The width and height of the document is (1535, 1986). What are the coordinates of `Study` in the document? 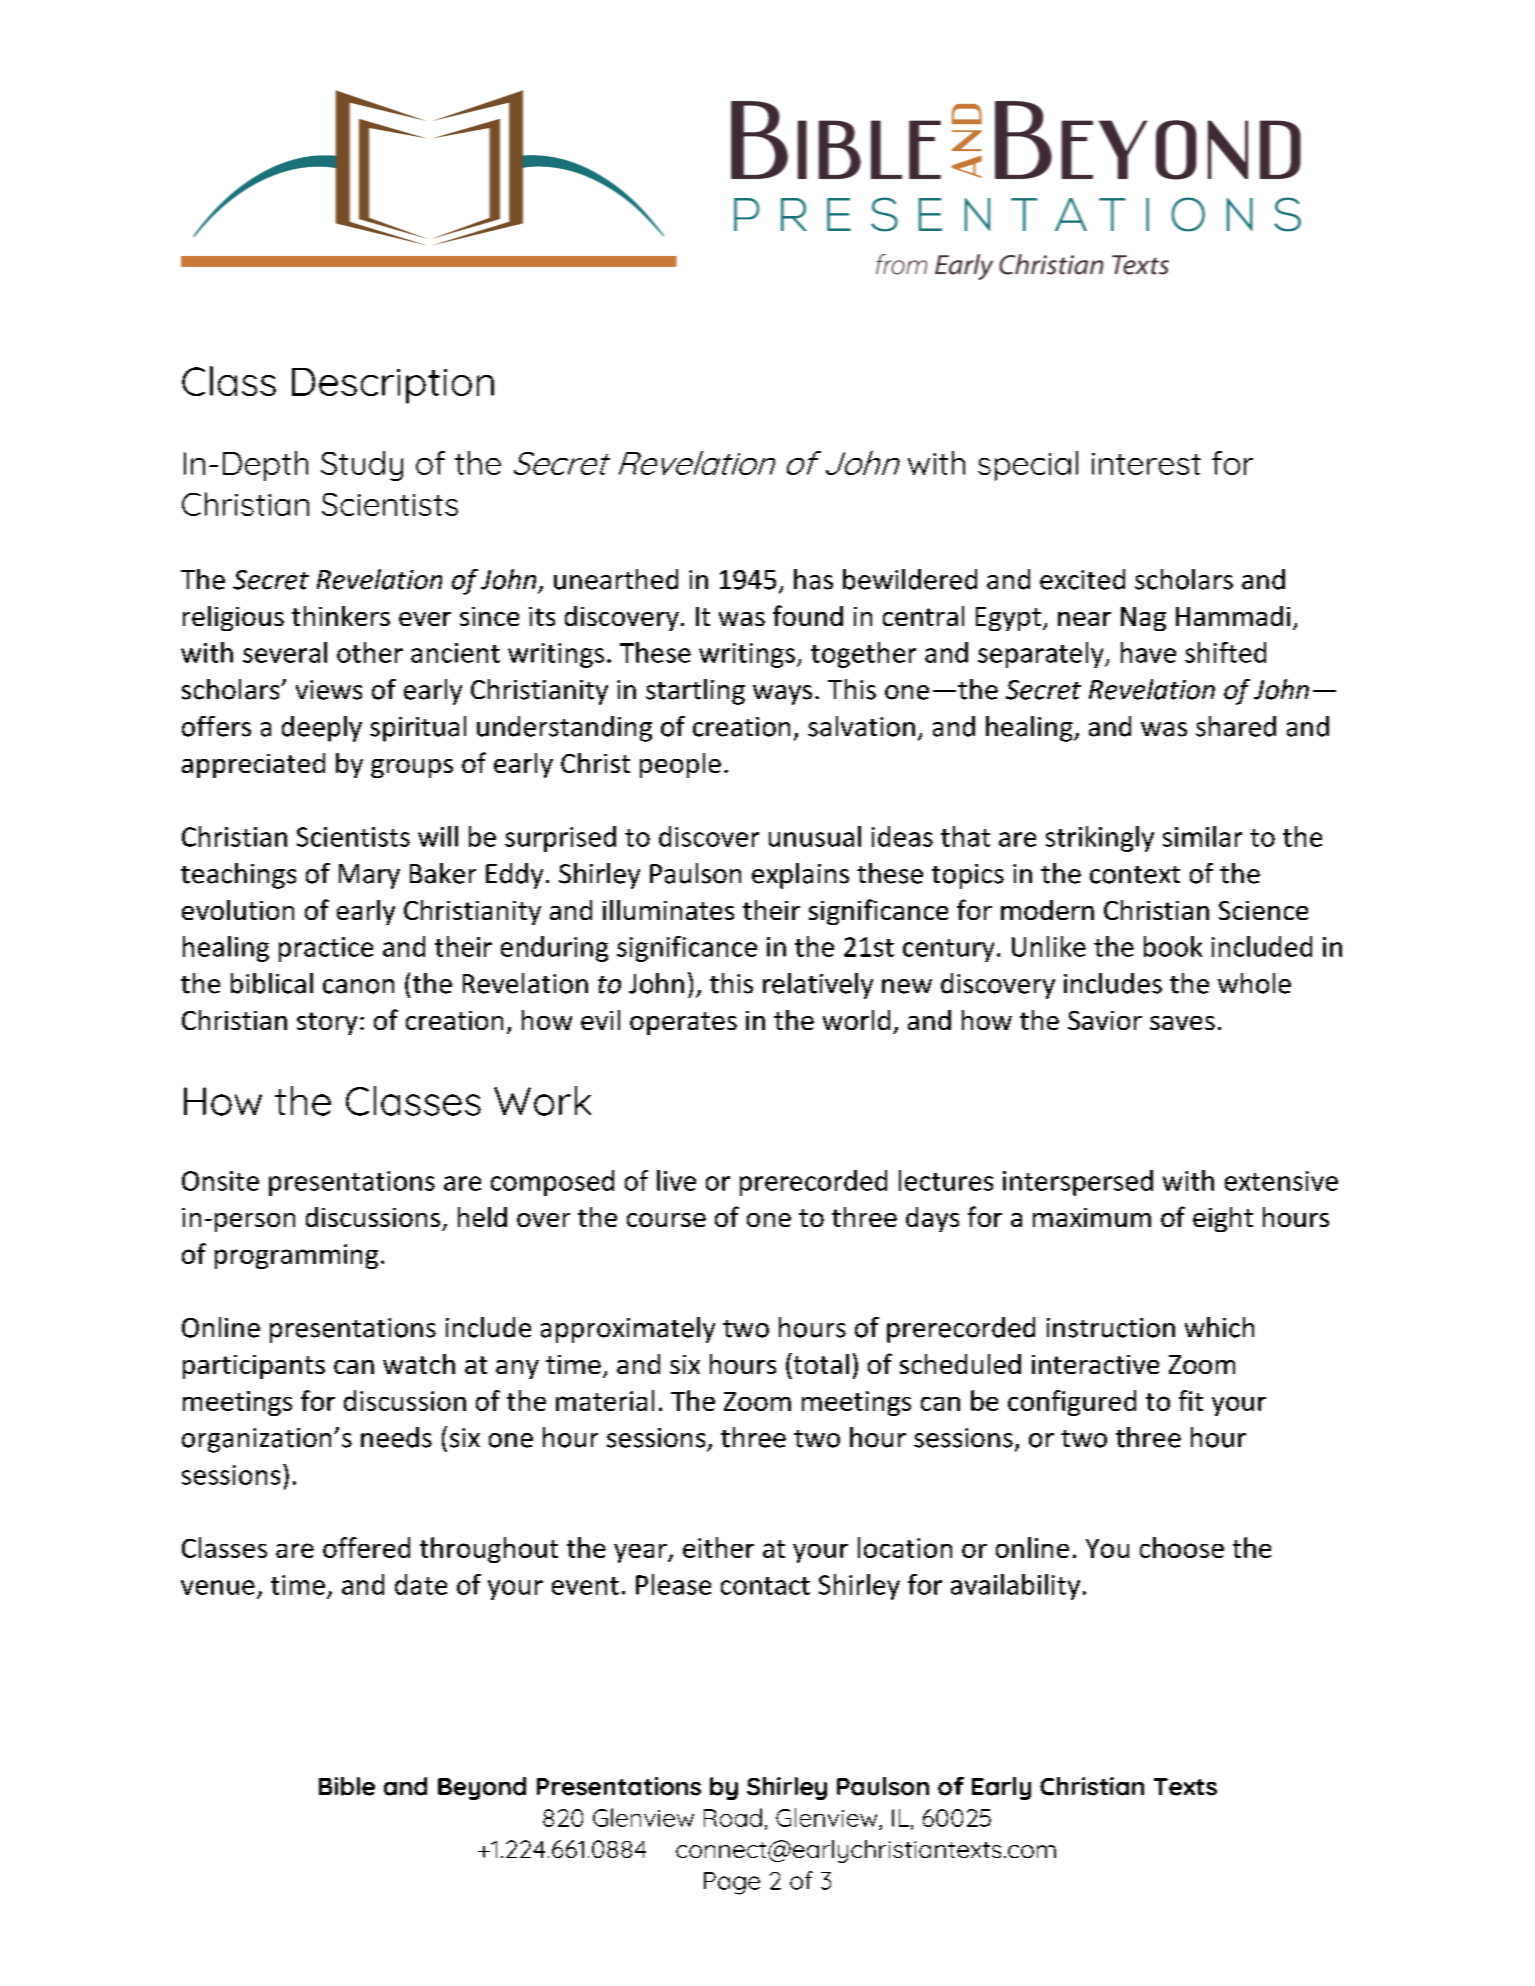 It's located at (362, 466).
